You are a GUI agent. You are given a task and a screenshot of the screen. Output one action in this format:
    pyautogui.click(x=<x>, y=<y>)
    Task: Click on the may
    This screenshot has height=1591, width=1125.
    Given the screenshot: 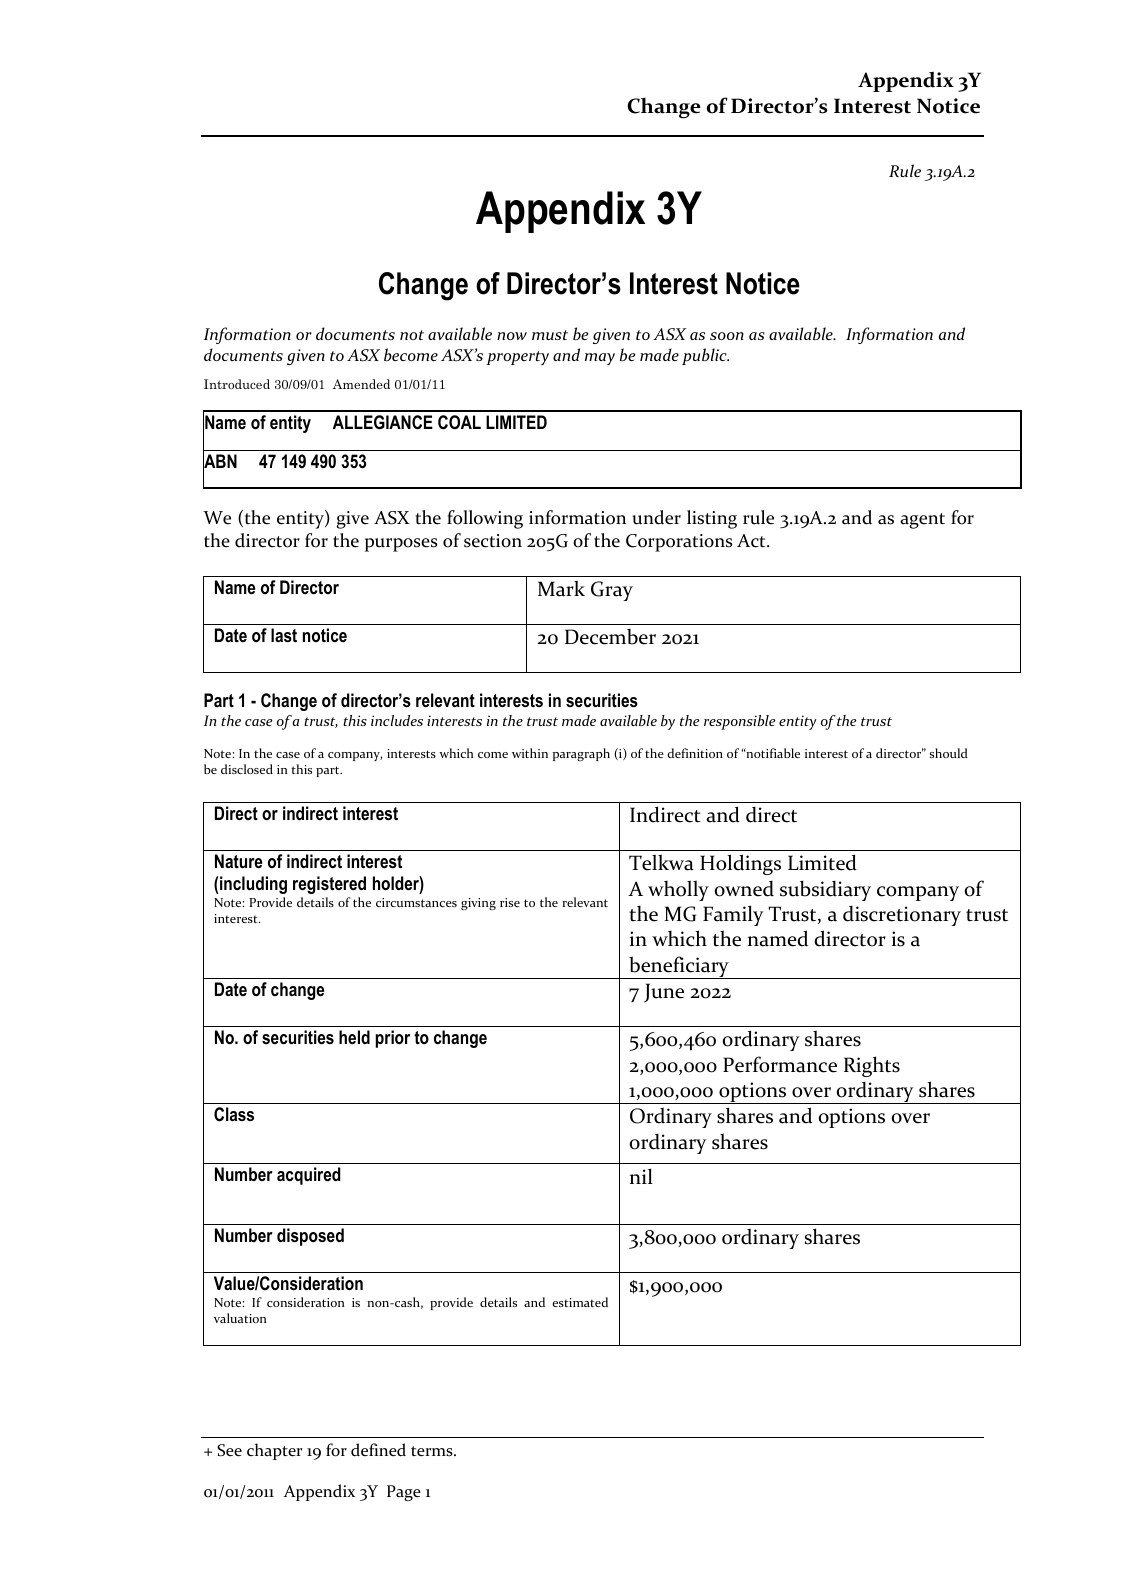 What is the action you would take?
    pyautogui.click(x=600, y=359)
